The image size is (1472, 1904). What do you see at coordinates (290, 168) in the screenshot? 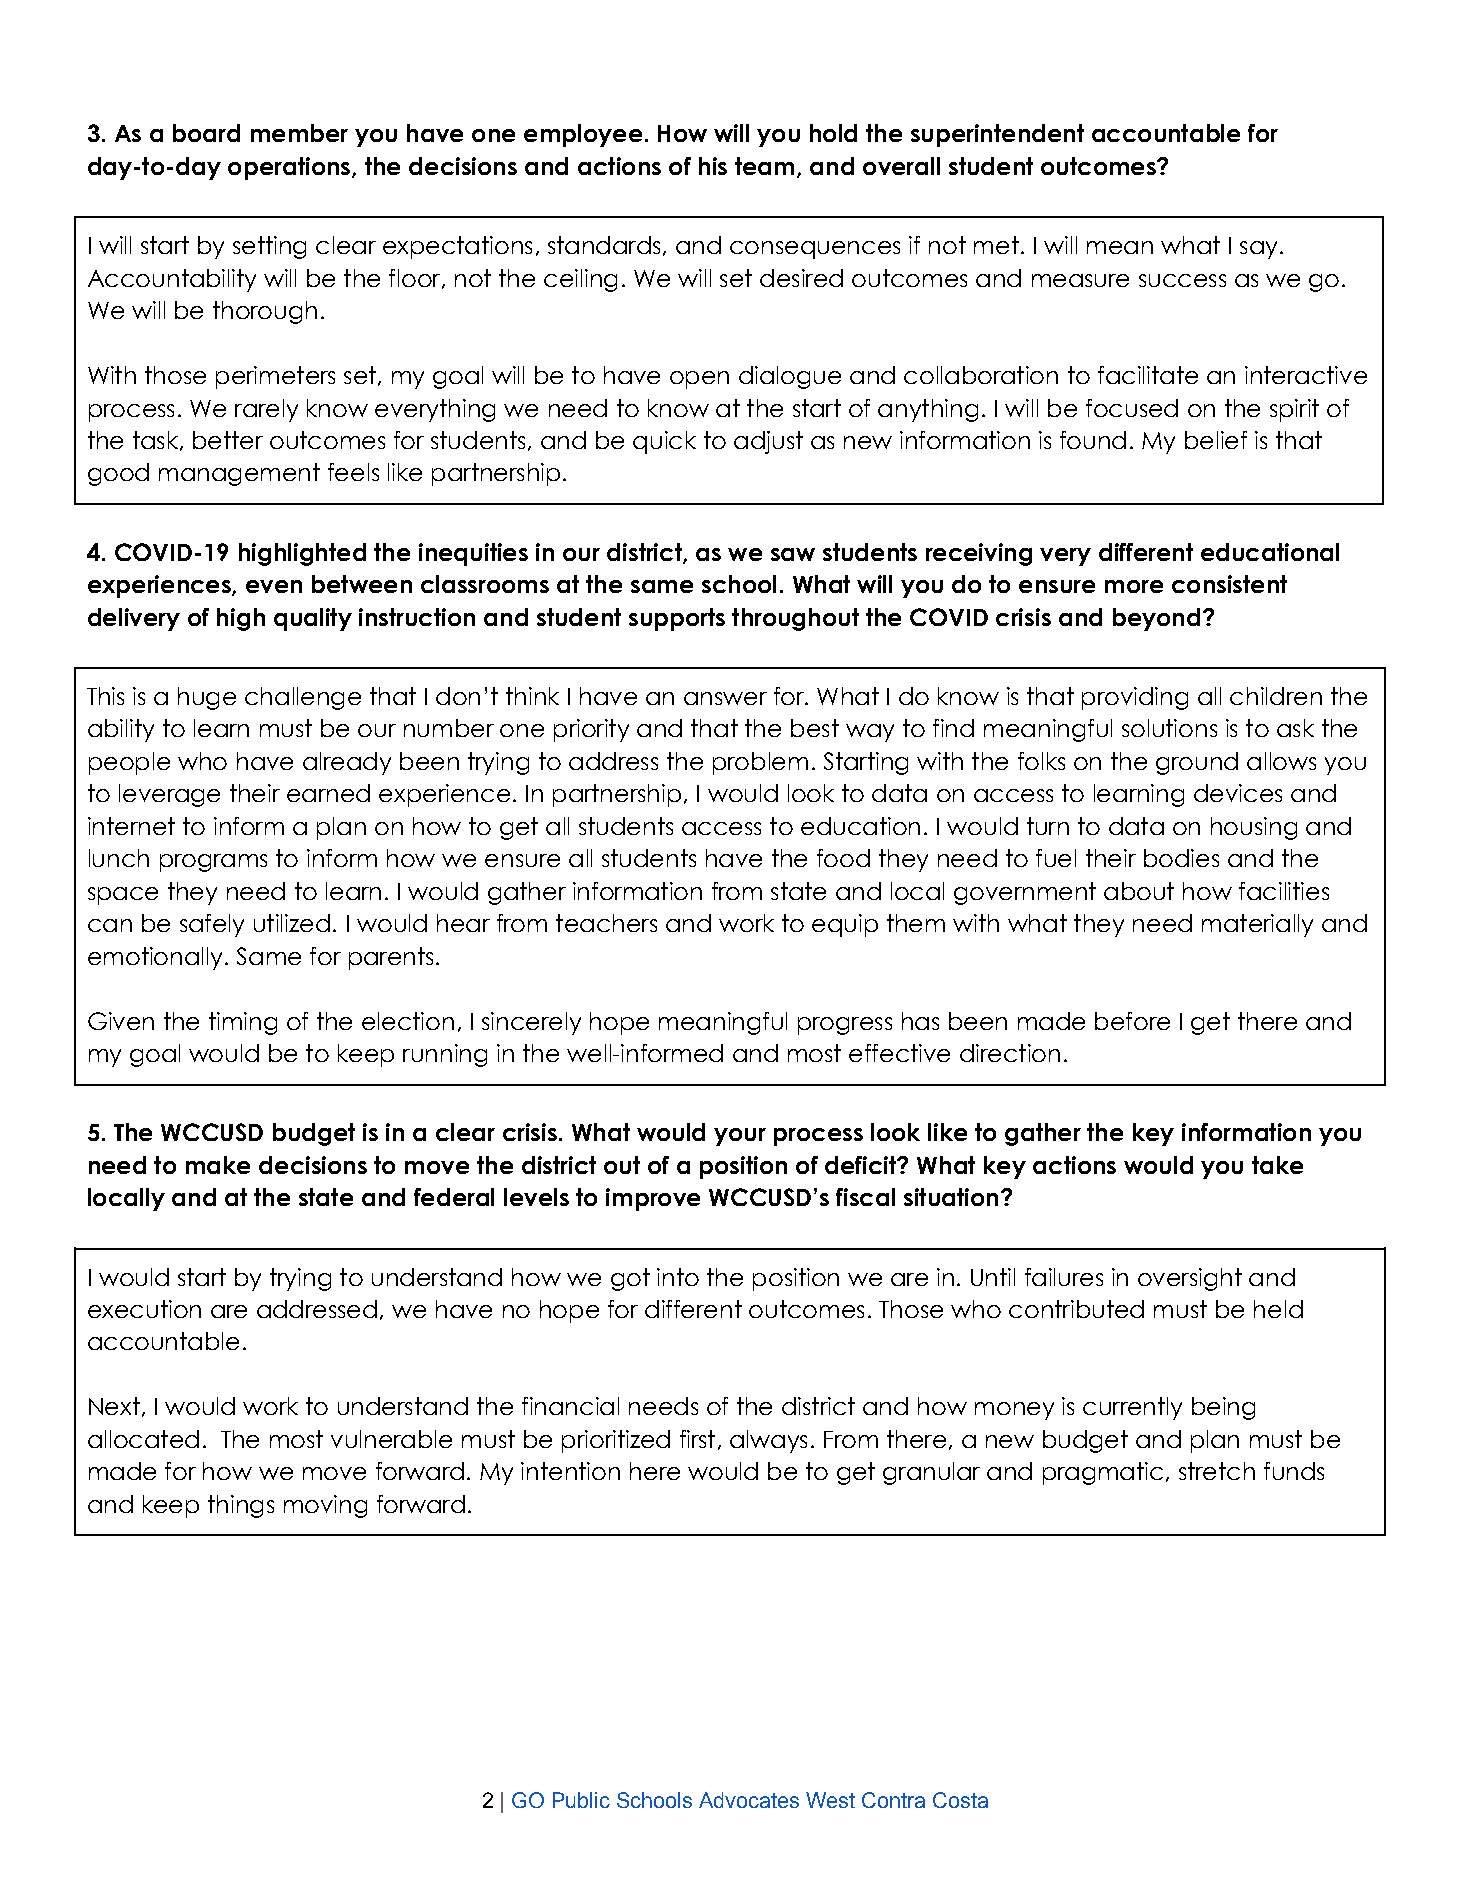
I see `operations` at bounding box center [290, 168].
